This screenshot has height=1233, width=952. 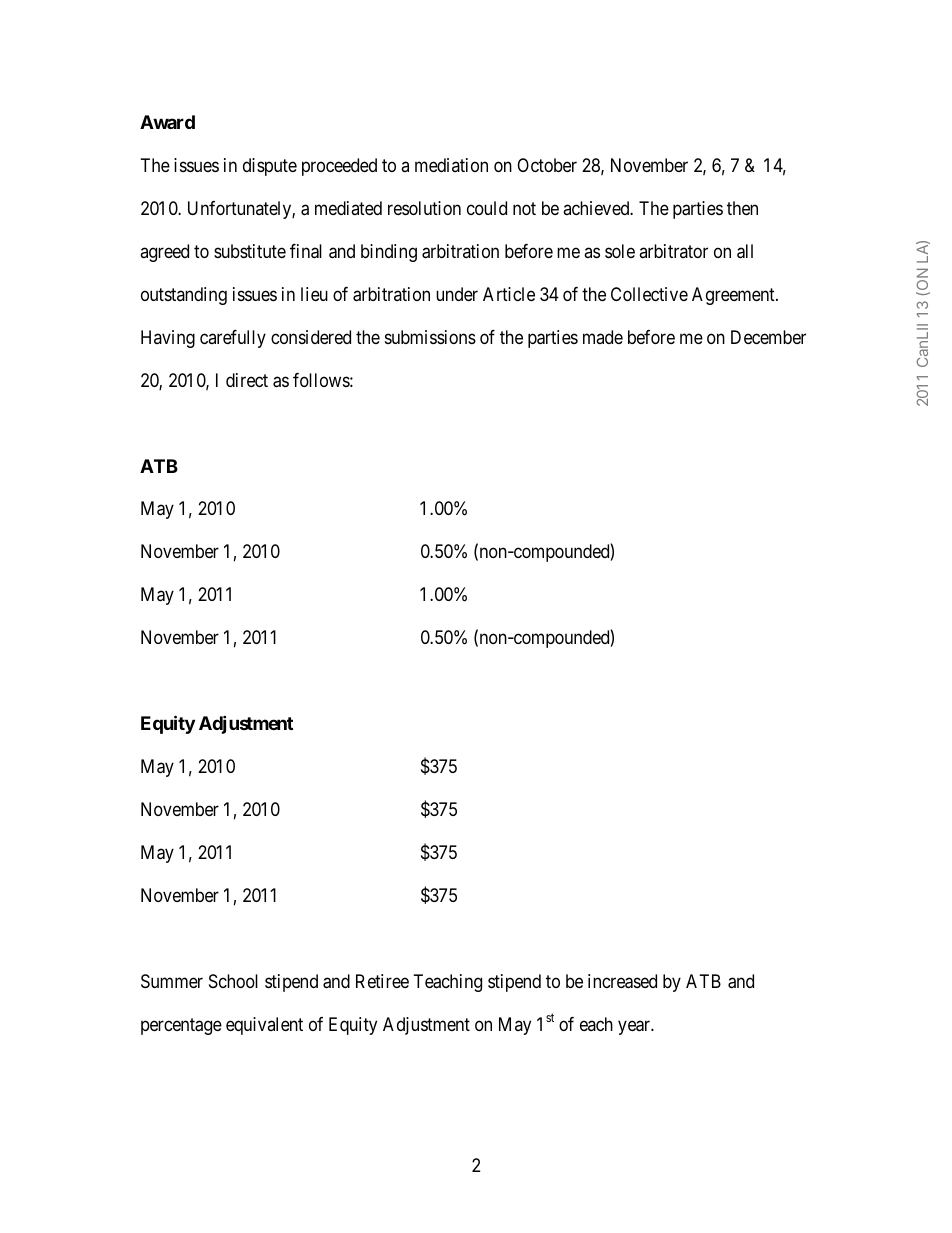 I want to click on December, so click(x=768, y=337).
